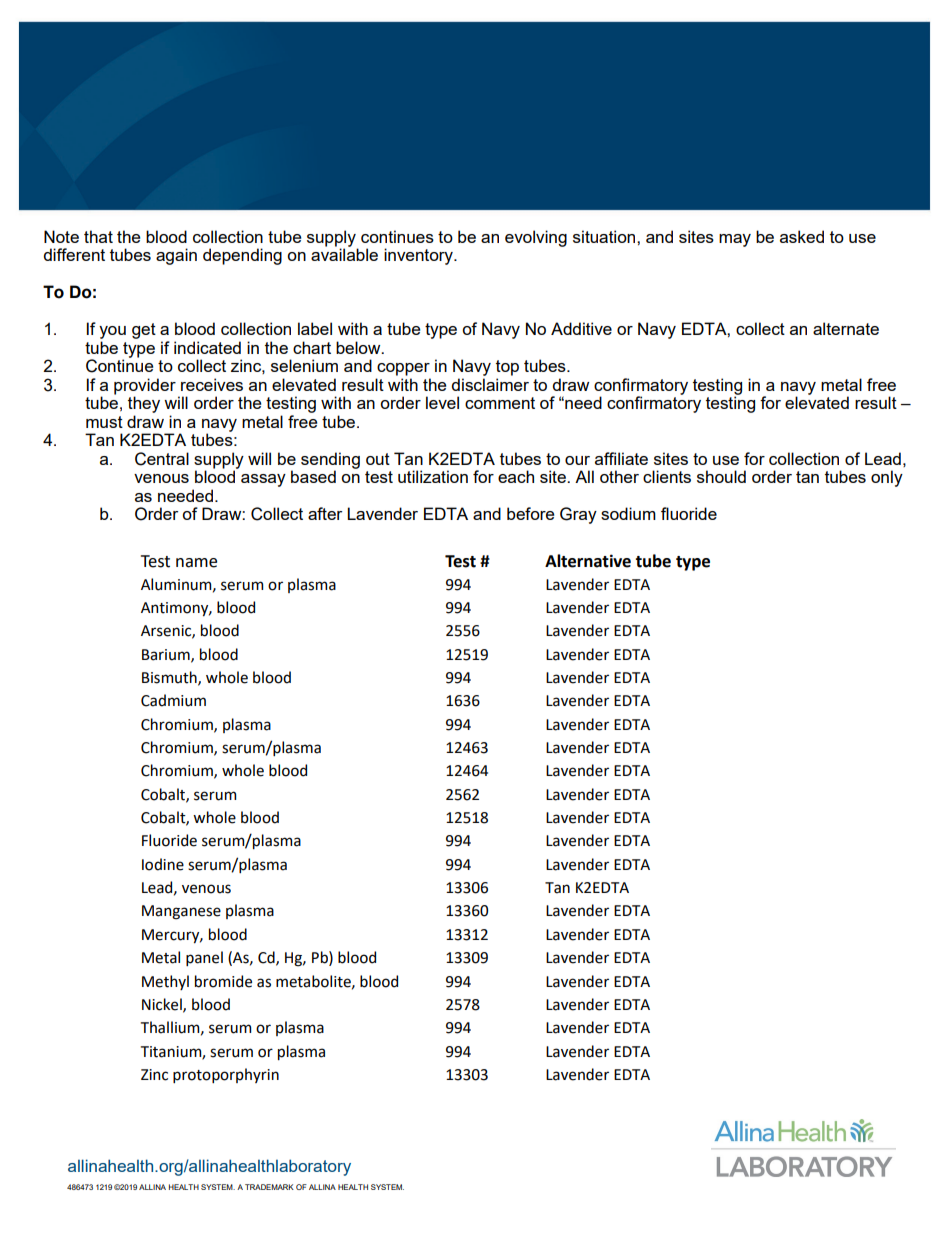 This image has width=952, height=1233. What do you see at coordinates (204, 958) in the image?
I see `panel` at bounding box center [204, 958].
